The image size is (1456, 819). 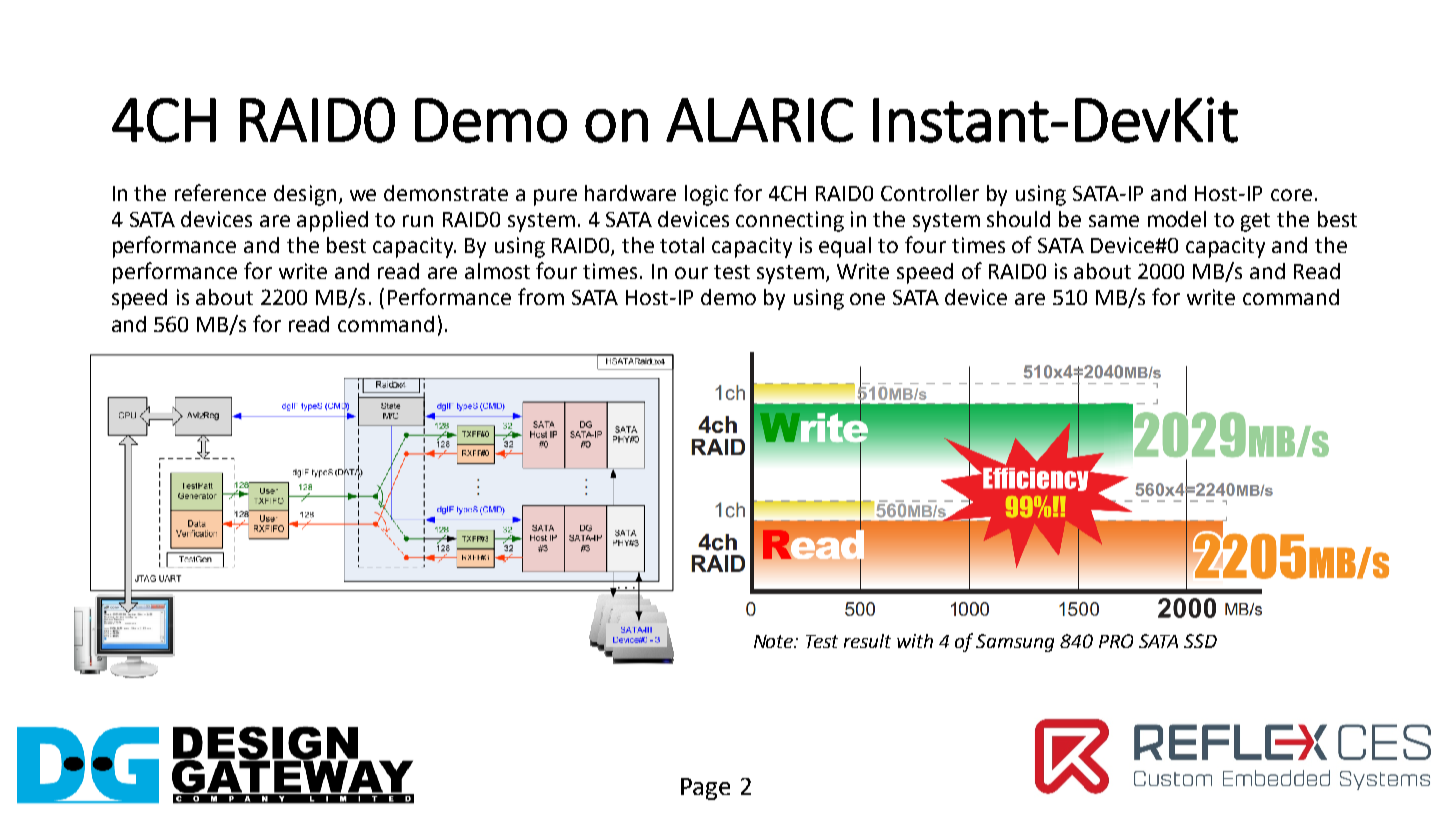 I want to click on SSD, so click(x=1200, y=641).
